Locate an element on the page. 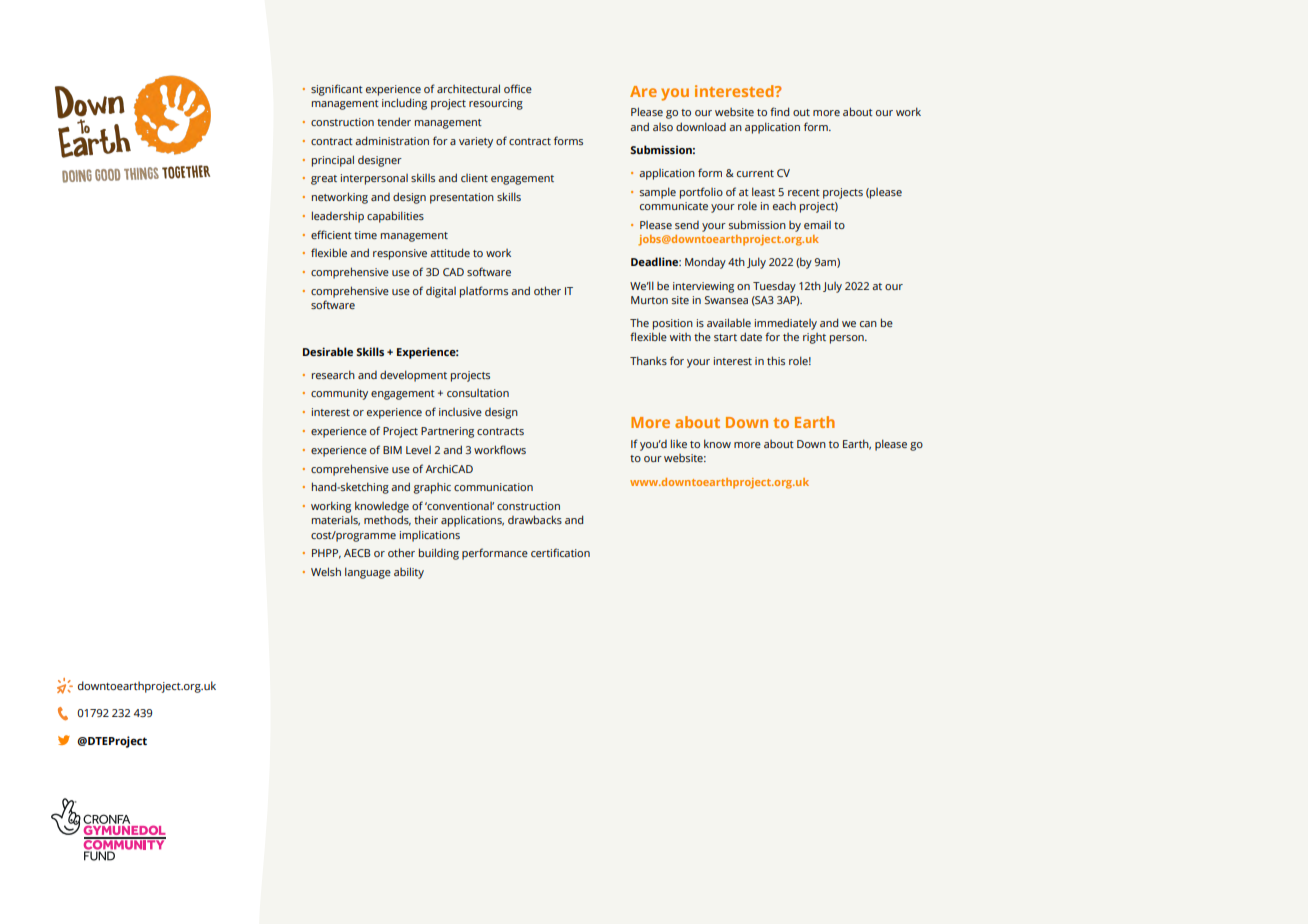  office is located at coordinates (518, 88).
